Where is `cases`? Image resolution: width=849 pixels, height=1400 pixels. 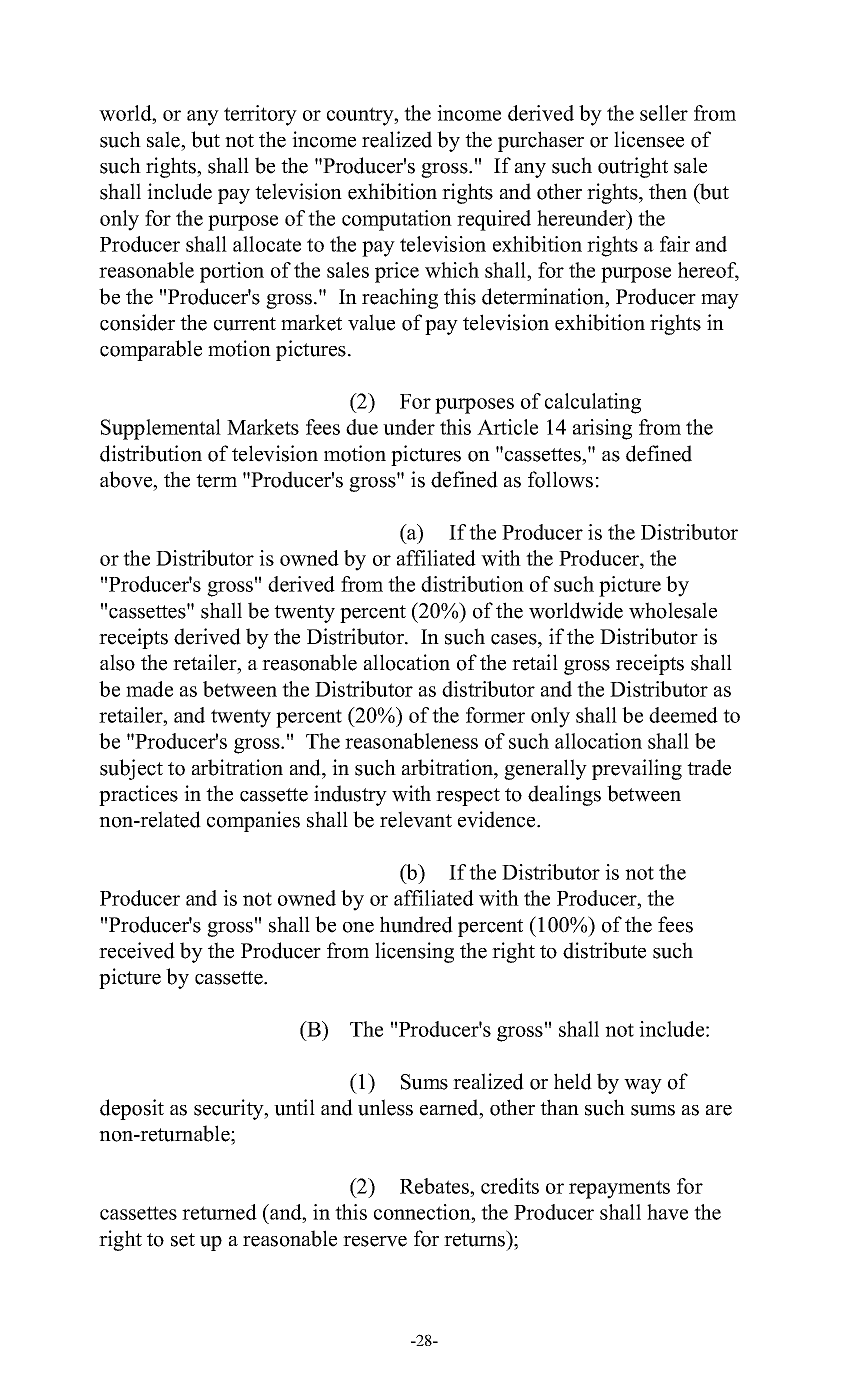 cases is located at coordinates (515, 639).
